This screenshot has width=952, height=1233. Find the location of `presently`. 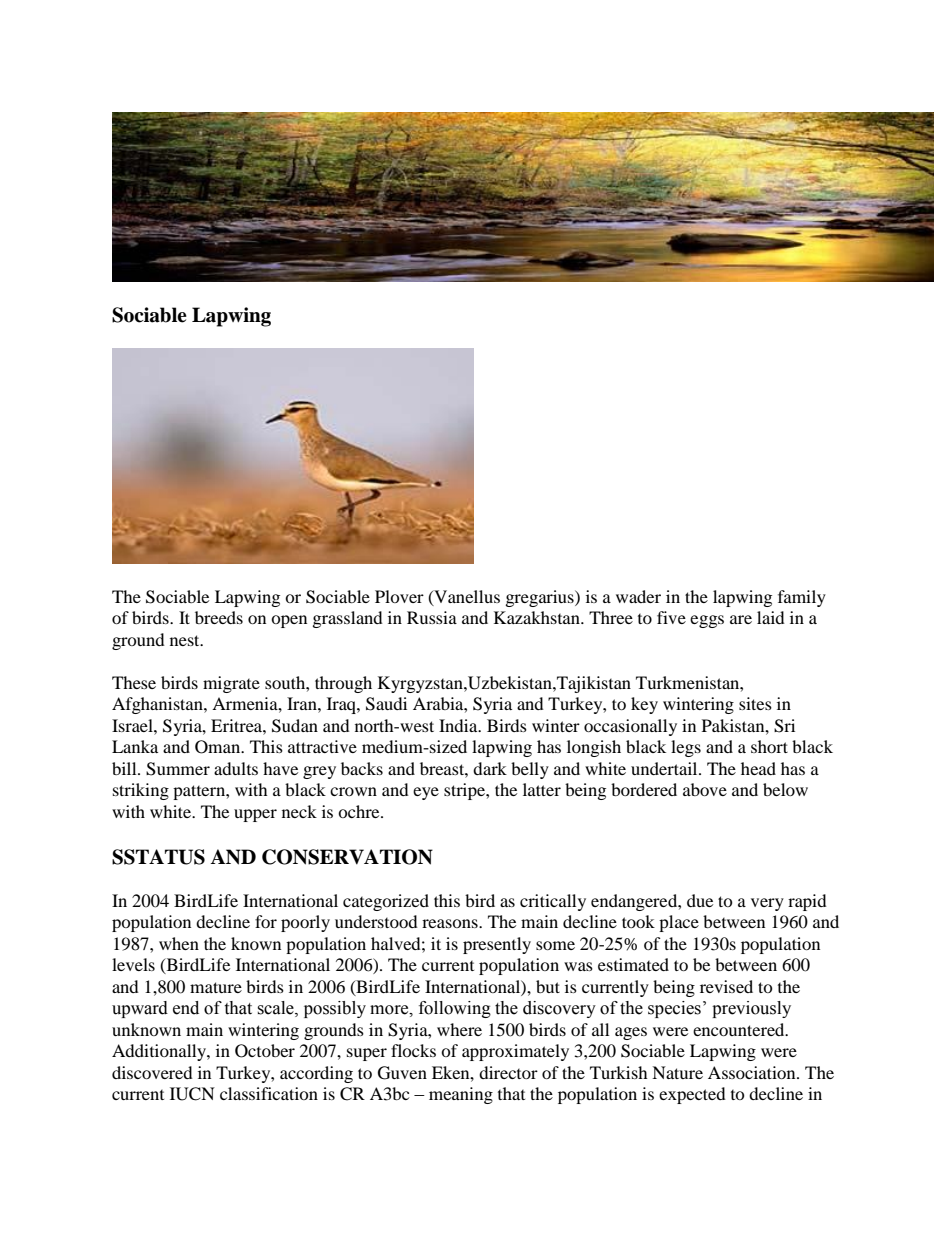

presently is located at coordinates (497, 945).
